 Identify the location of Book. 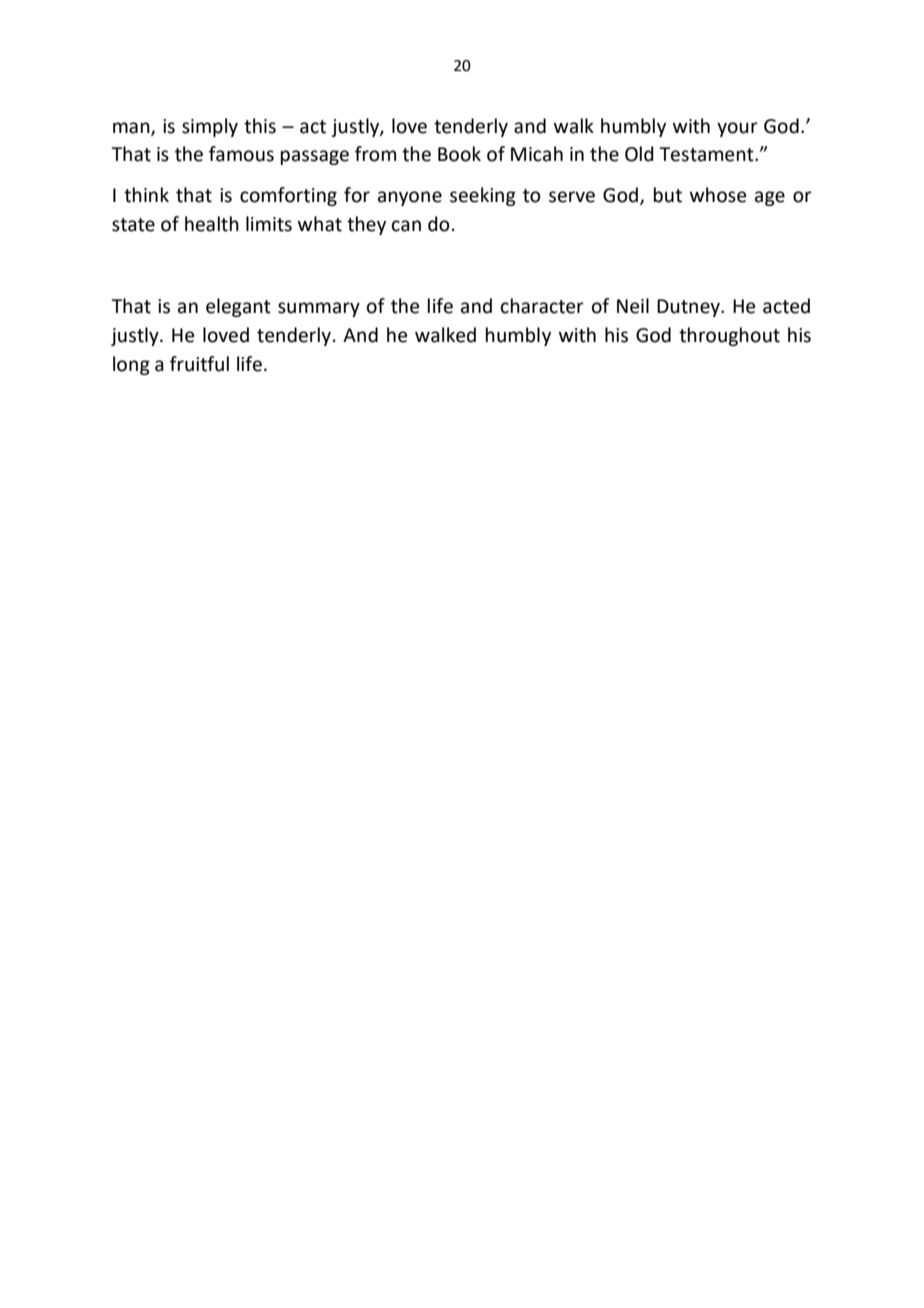
(459, 154).
